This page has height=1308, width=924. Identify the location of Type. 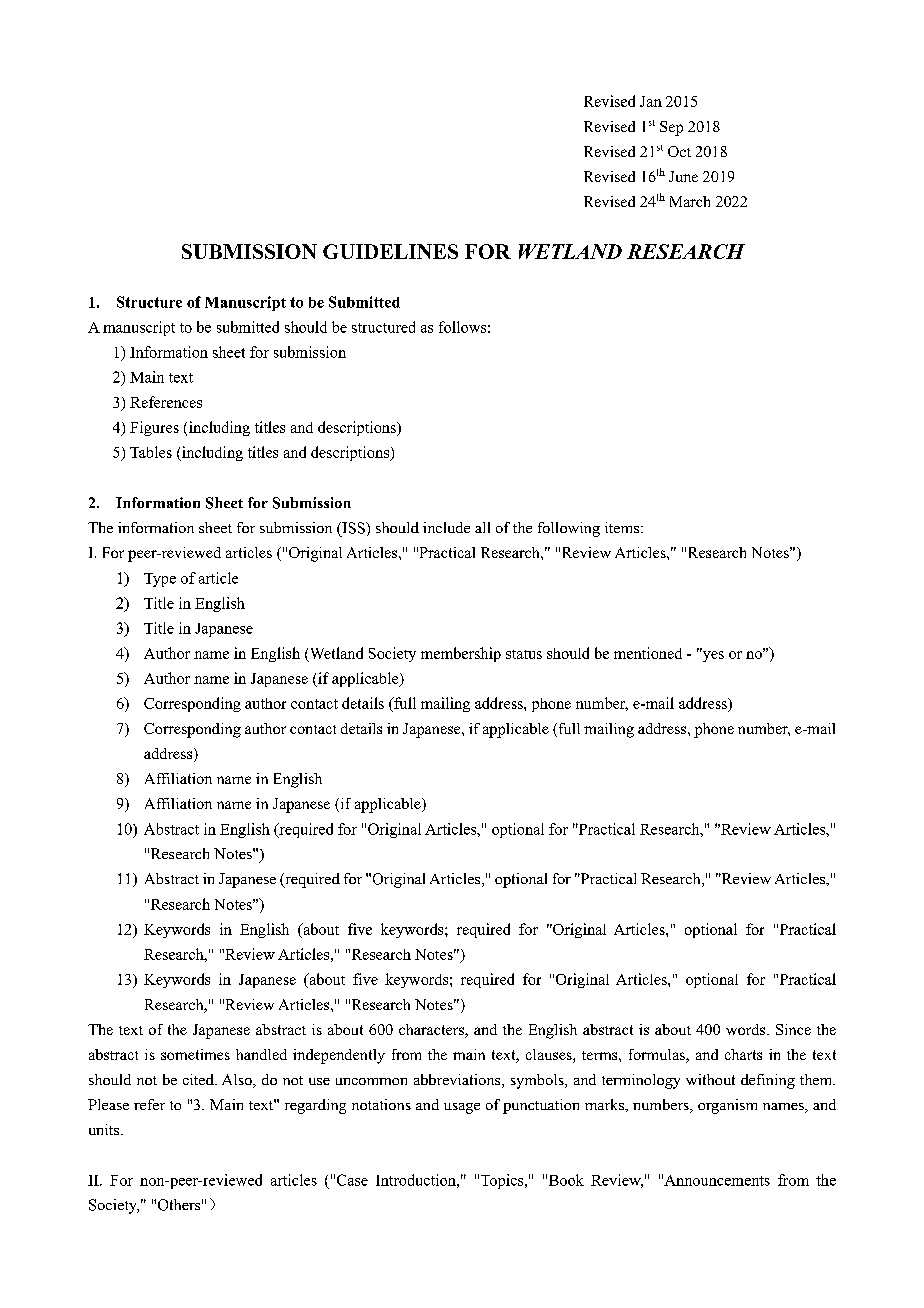
(160, 580).
